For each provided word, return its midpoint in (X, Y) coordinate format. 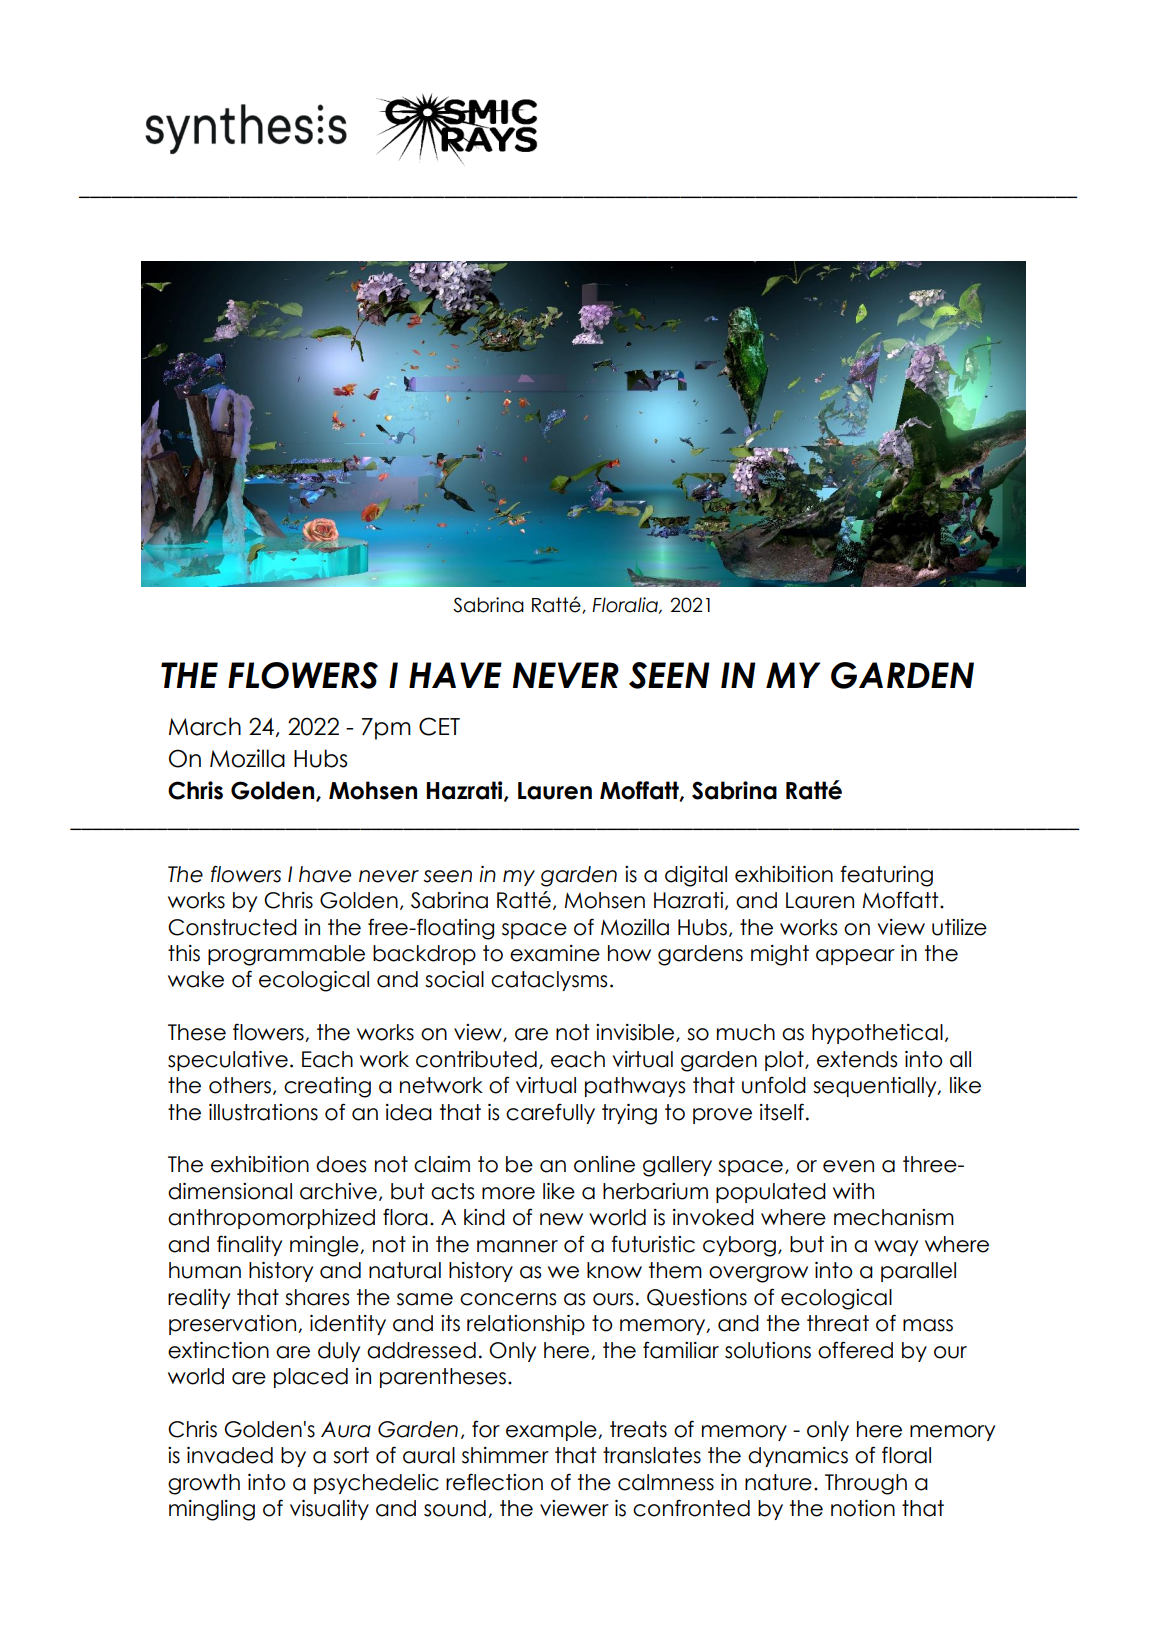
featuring (886, 876)
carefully (550, 1113)
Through (866, 1484)
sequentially (876, 1087)
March (205, 726)
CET (439, 726)
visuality (329, 1510)
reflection (494, 1482)
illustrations (263, 1112)
